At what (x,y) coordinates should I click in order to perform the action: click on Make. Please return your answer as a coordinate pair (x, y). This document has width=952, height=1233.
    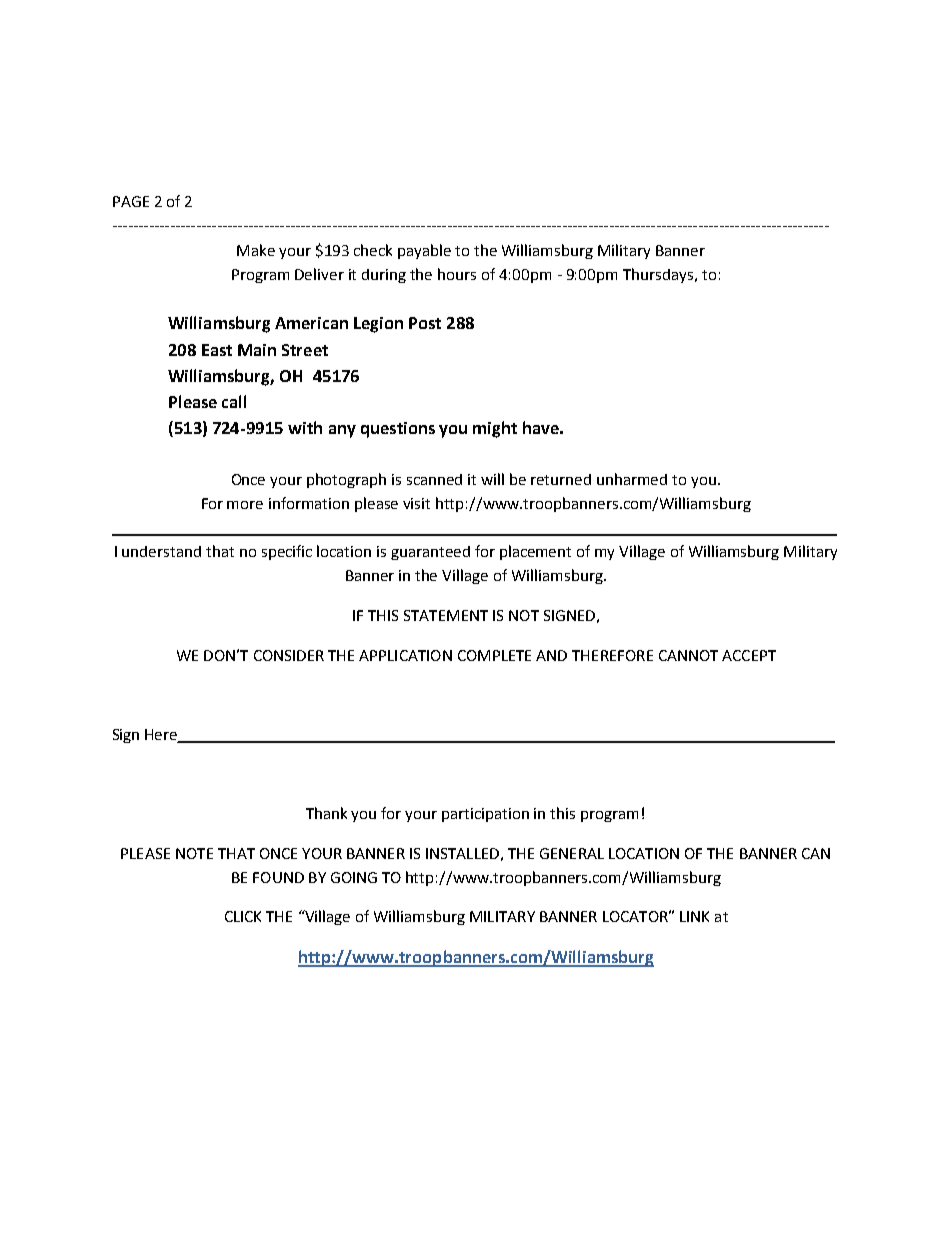
    Looking at the image, I should click on (256, 250).
